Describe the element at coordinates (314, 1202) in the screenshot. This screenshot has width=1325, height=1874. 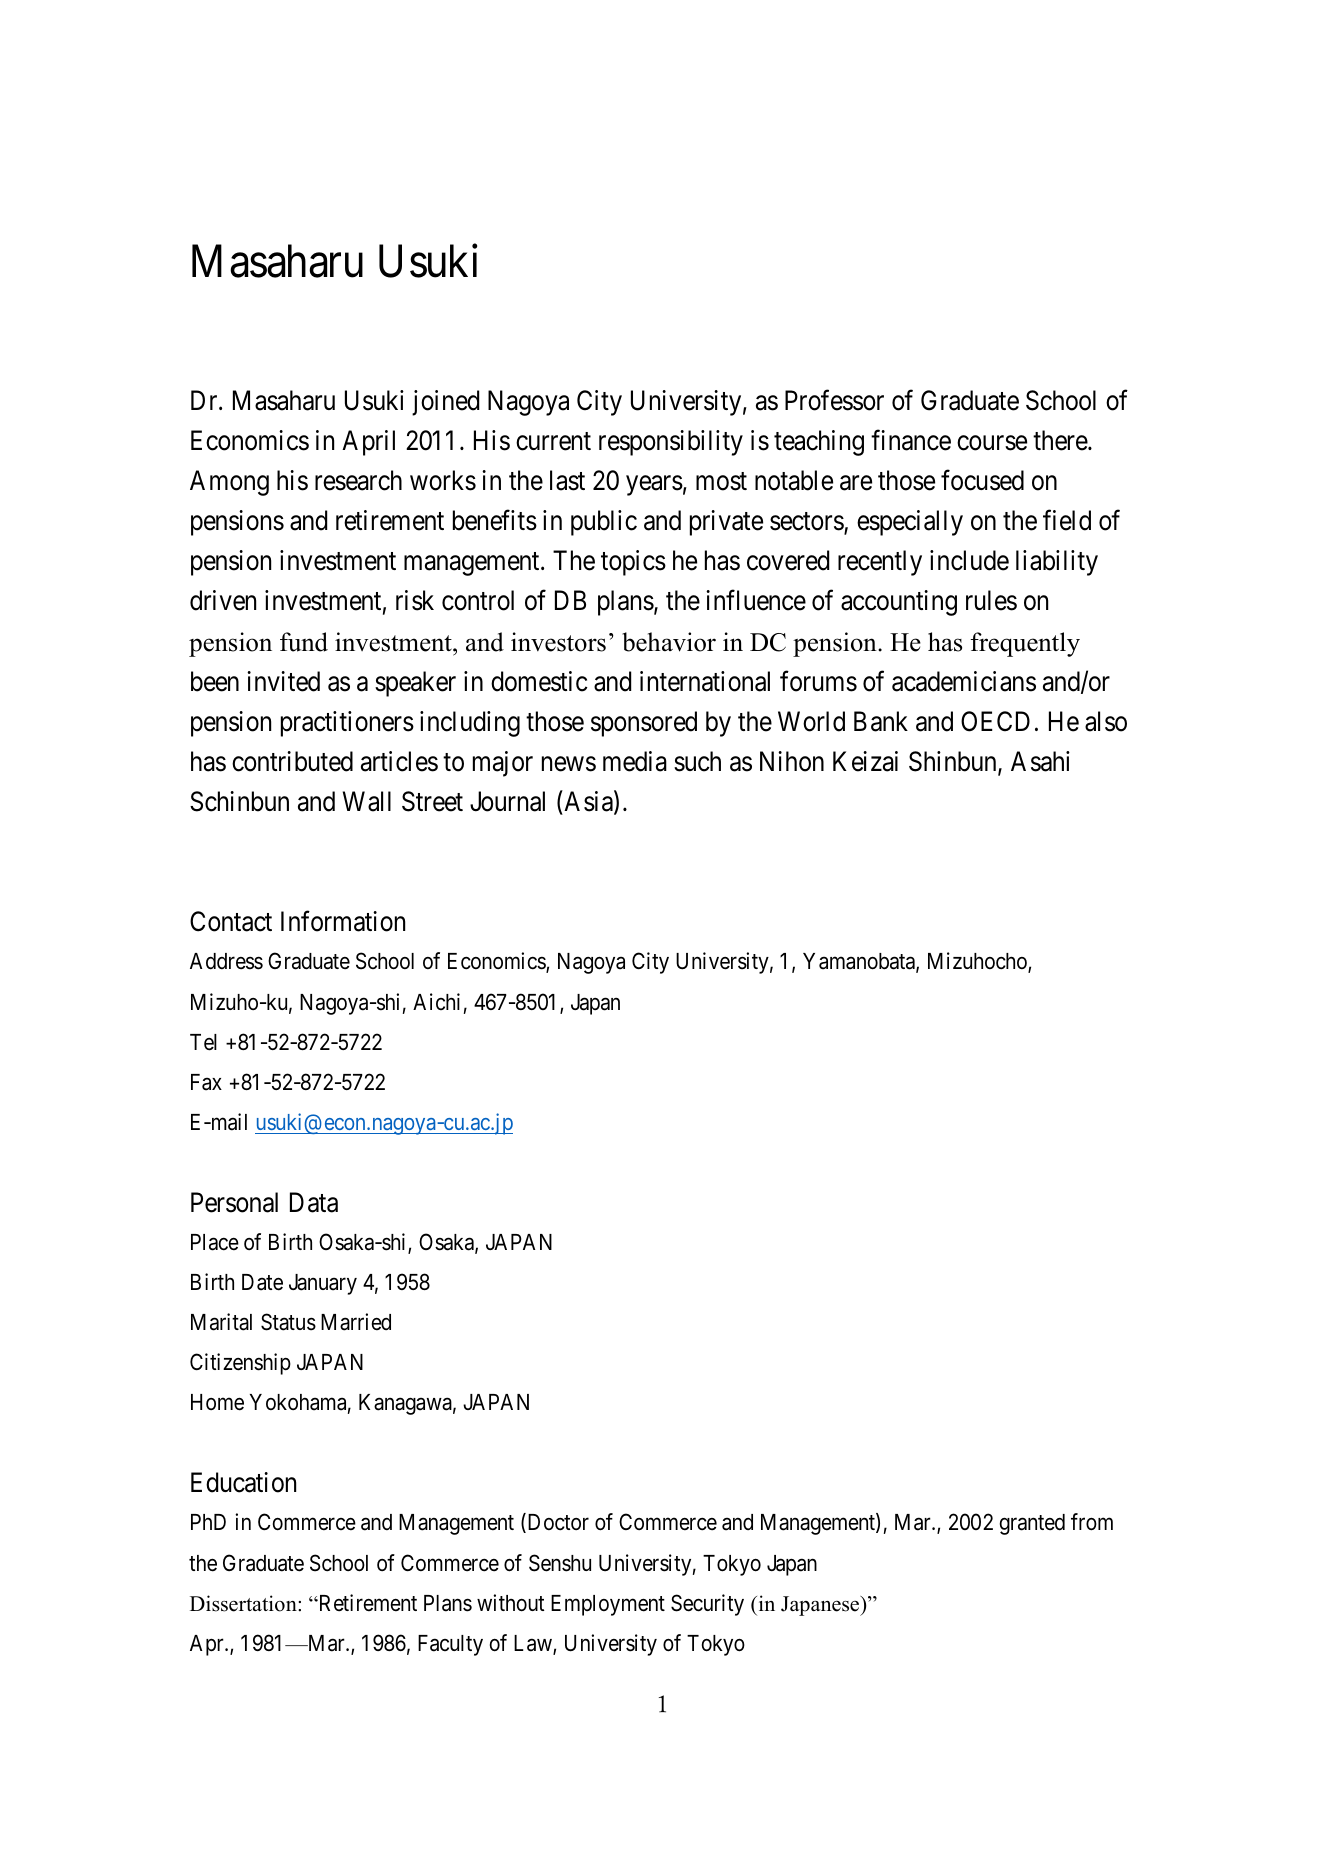
I see `Data` at that location.
